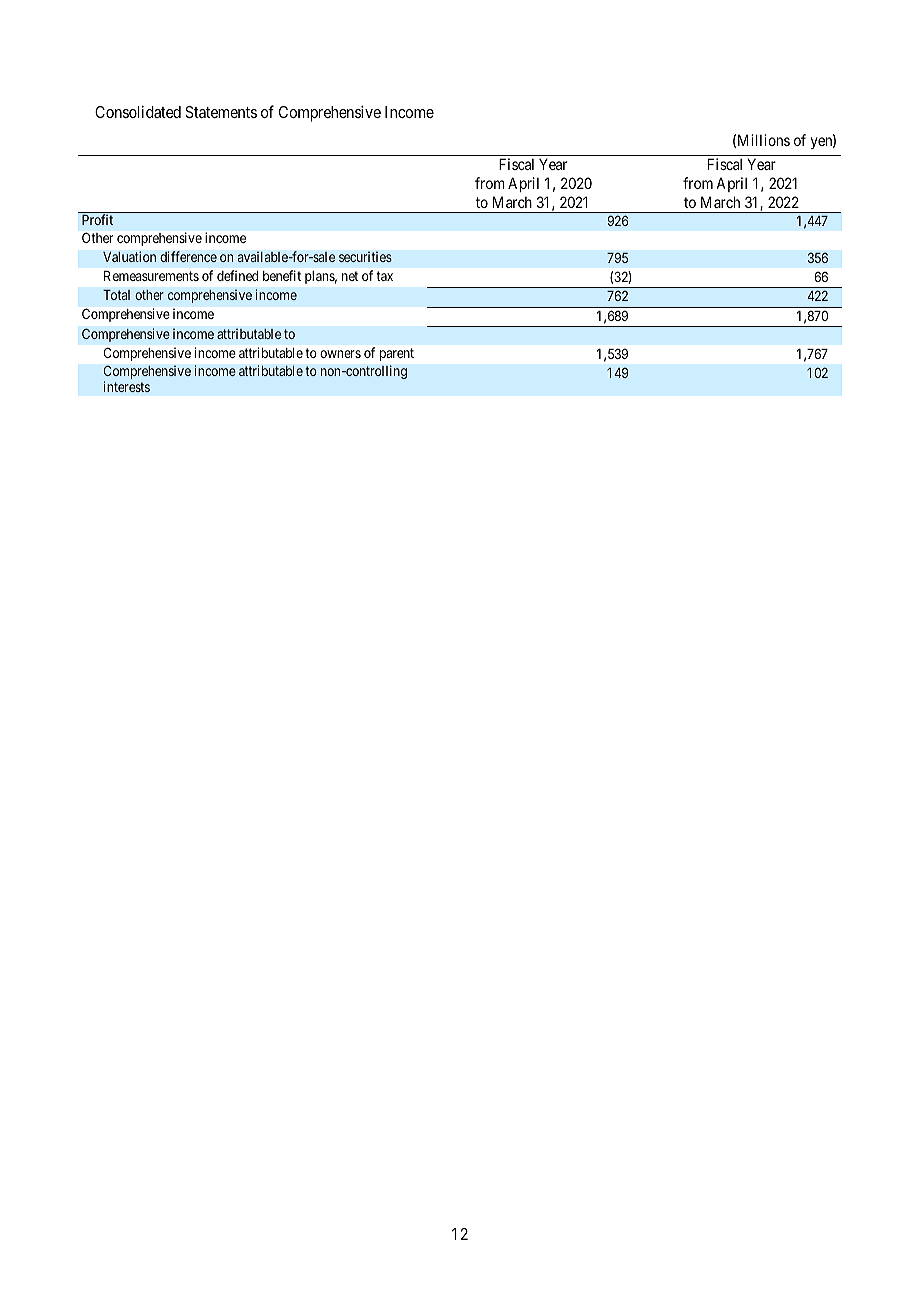  Describe the element at coordinates (237, 275) in the screenshot. I see `defined` at that location.
